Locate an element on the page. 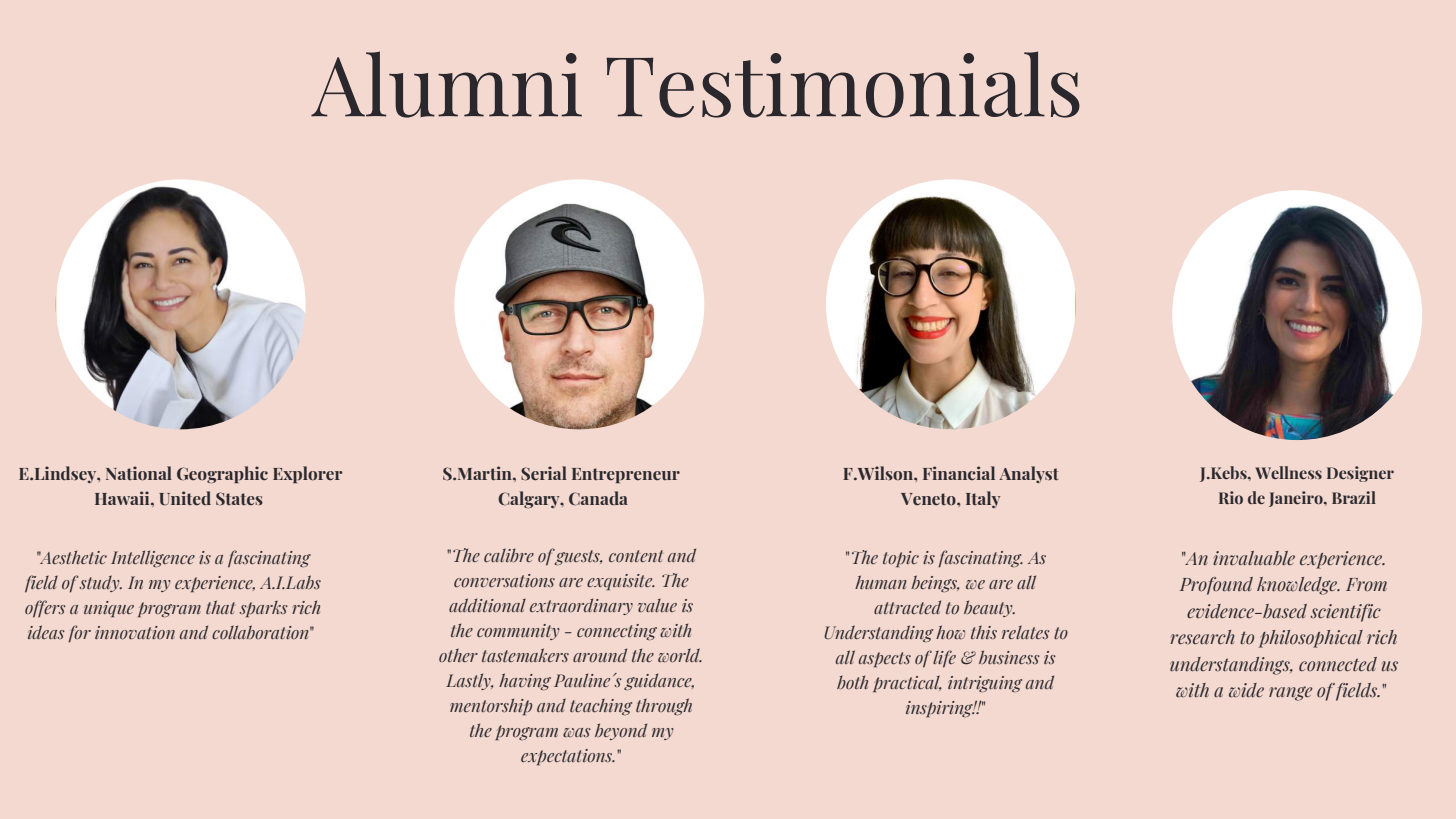 Image resolution: width=1456 pixels, height=819 pixels. Rio is located at coordinates (1231, 497).
